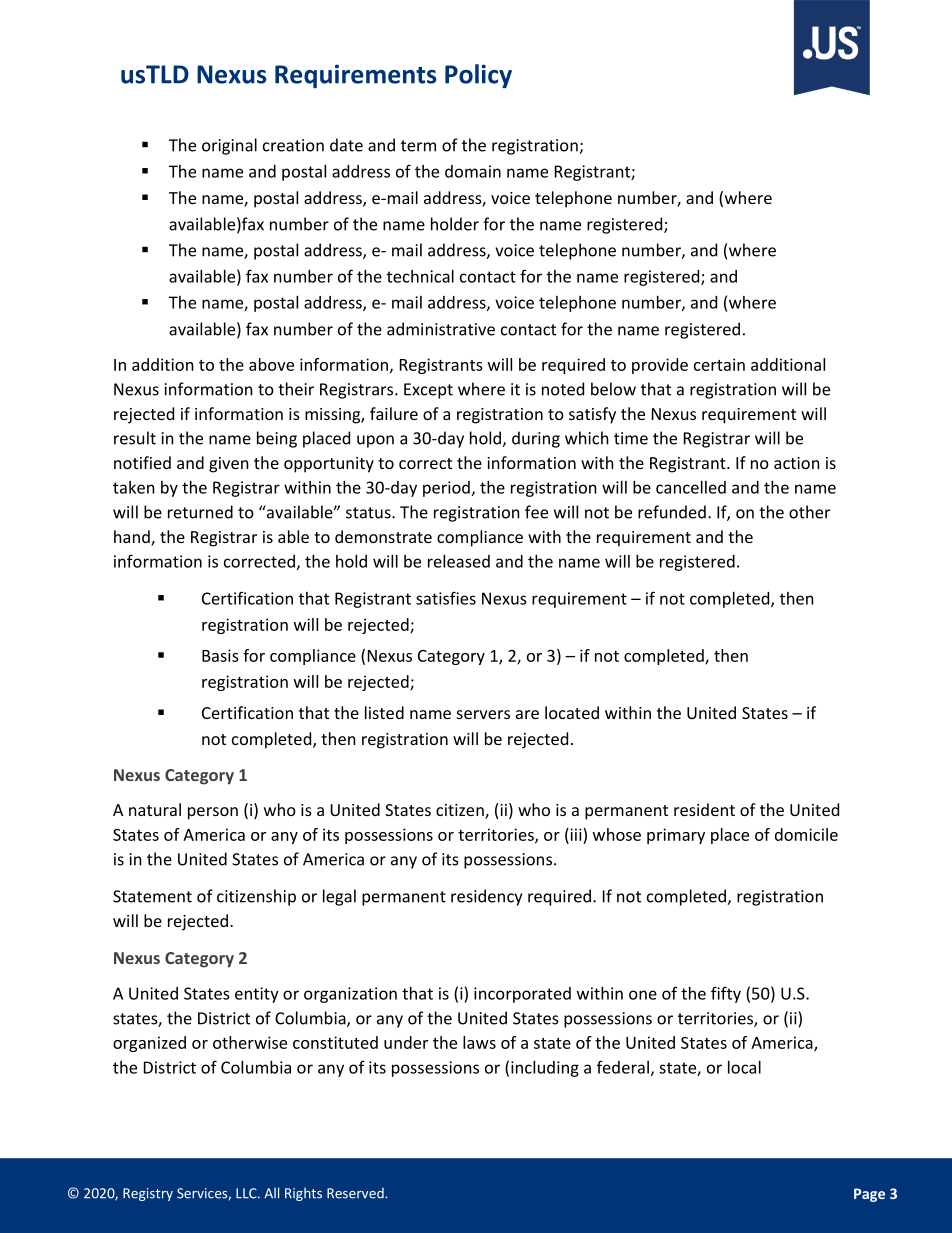  What do you see at coordinates (478, 76) in the page?
I see `Policy` at bounding box center [478, 76].
